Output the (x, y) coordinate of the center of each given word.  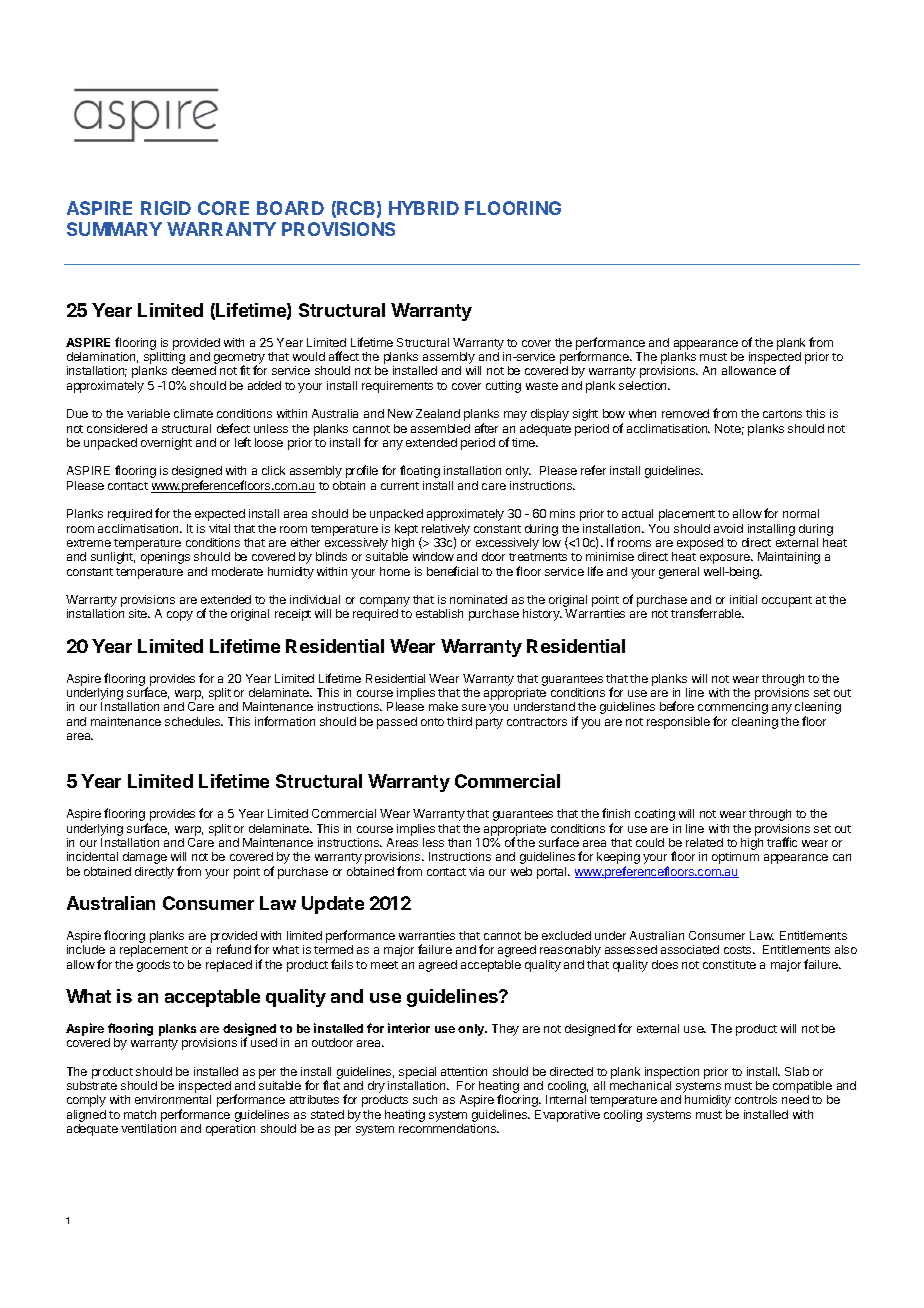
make (443, 706)
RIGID (166, 208)
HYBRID (424, 208)
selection (644, 385)
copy (180, 616)
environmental (173, 1099)
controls (756, 1099)
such (425, 1099)
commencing (733, 709)
